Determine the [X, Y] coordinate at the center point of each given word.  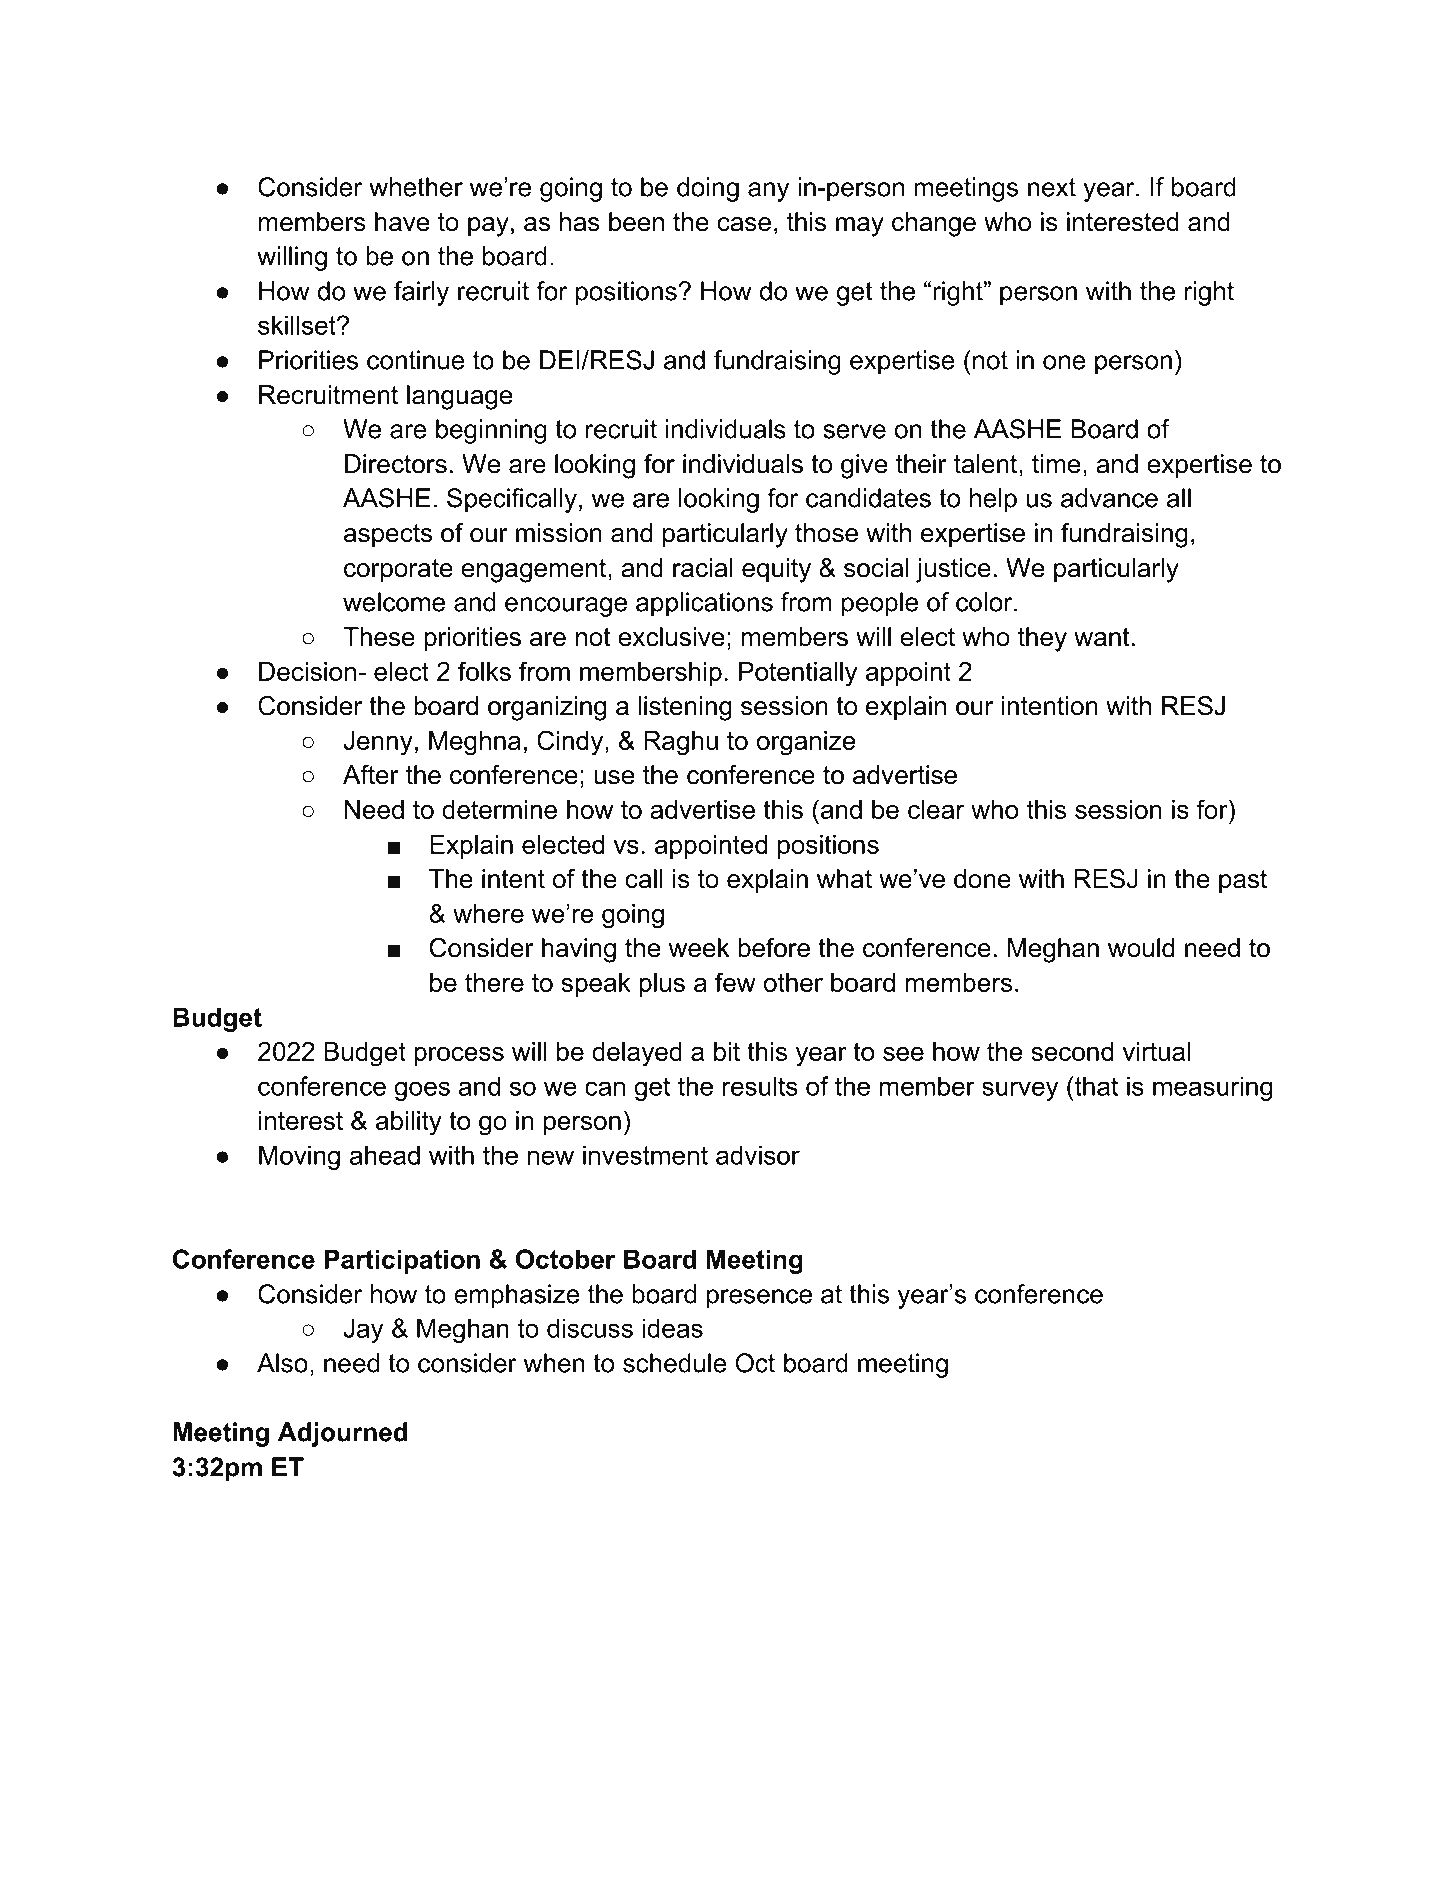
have [402, 222]
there [494, 982]
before [774, 948]
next [1052, 187]
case [744, 224]
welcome [394, 602]
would [1141, 948]
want [1102, 637]
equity [776, 570]
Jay [363, 1330]
